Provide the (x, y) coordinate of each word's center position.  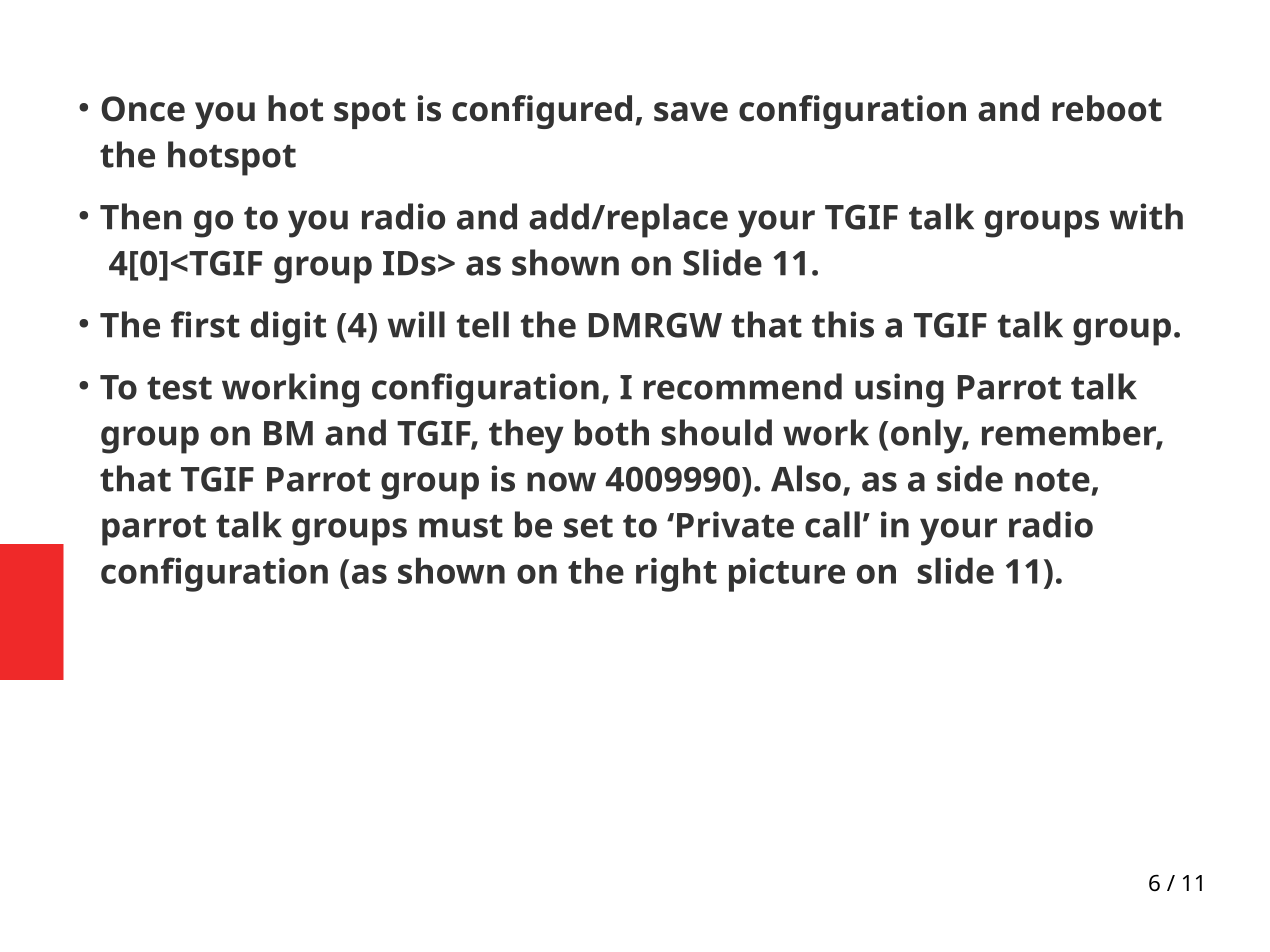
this (843, 324)
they (526, 436)
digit (288, 328)
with (1146, 216)
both (612, 432)
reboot (1107, 108)
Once (143, 109)
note (1052, 480)
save (691, 112)
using (899, 390)
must (461, 526)
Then (141, 216)
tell (483, 324)
